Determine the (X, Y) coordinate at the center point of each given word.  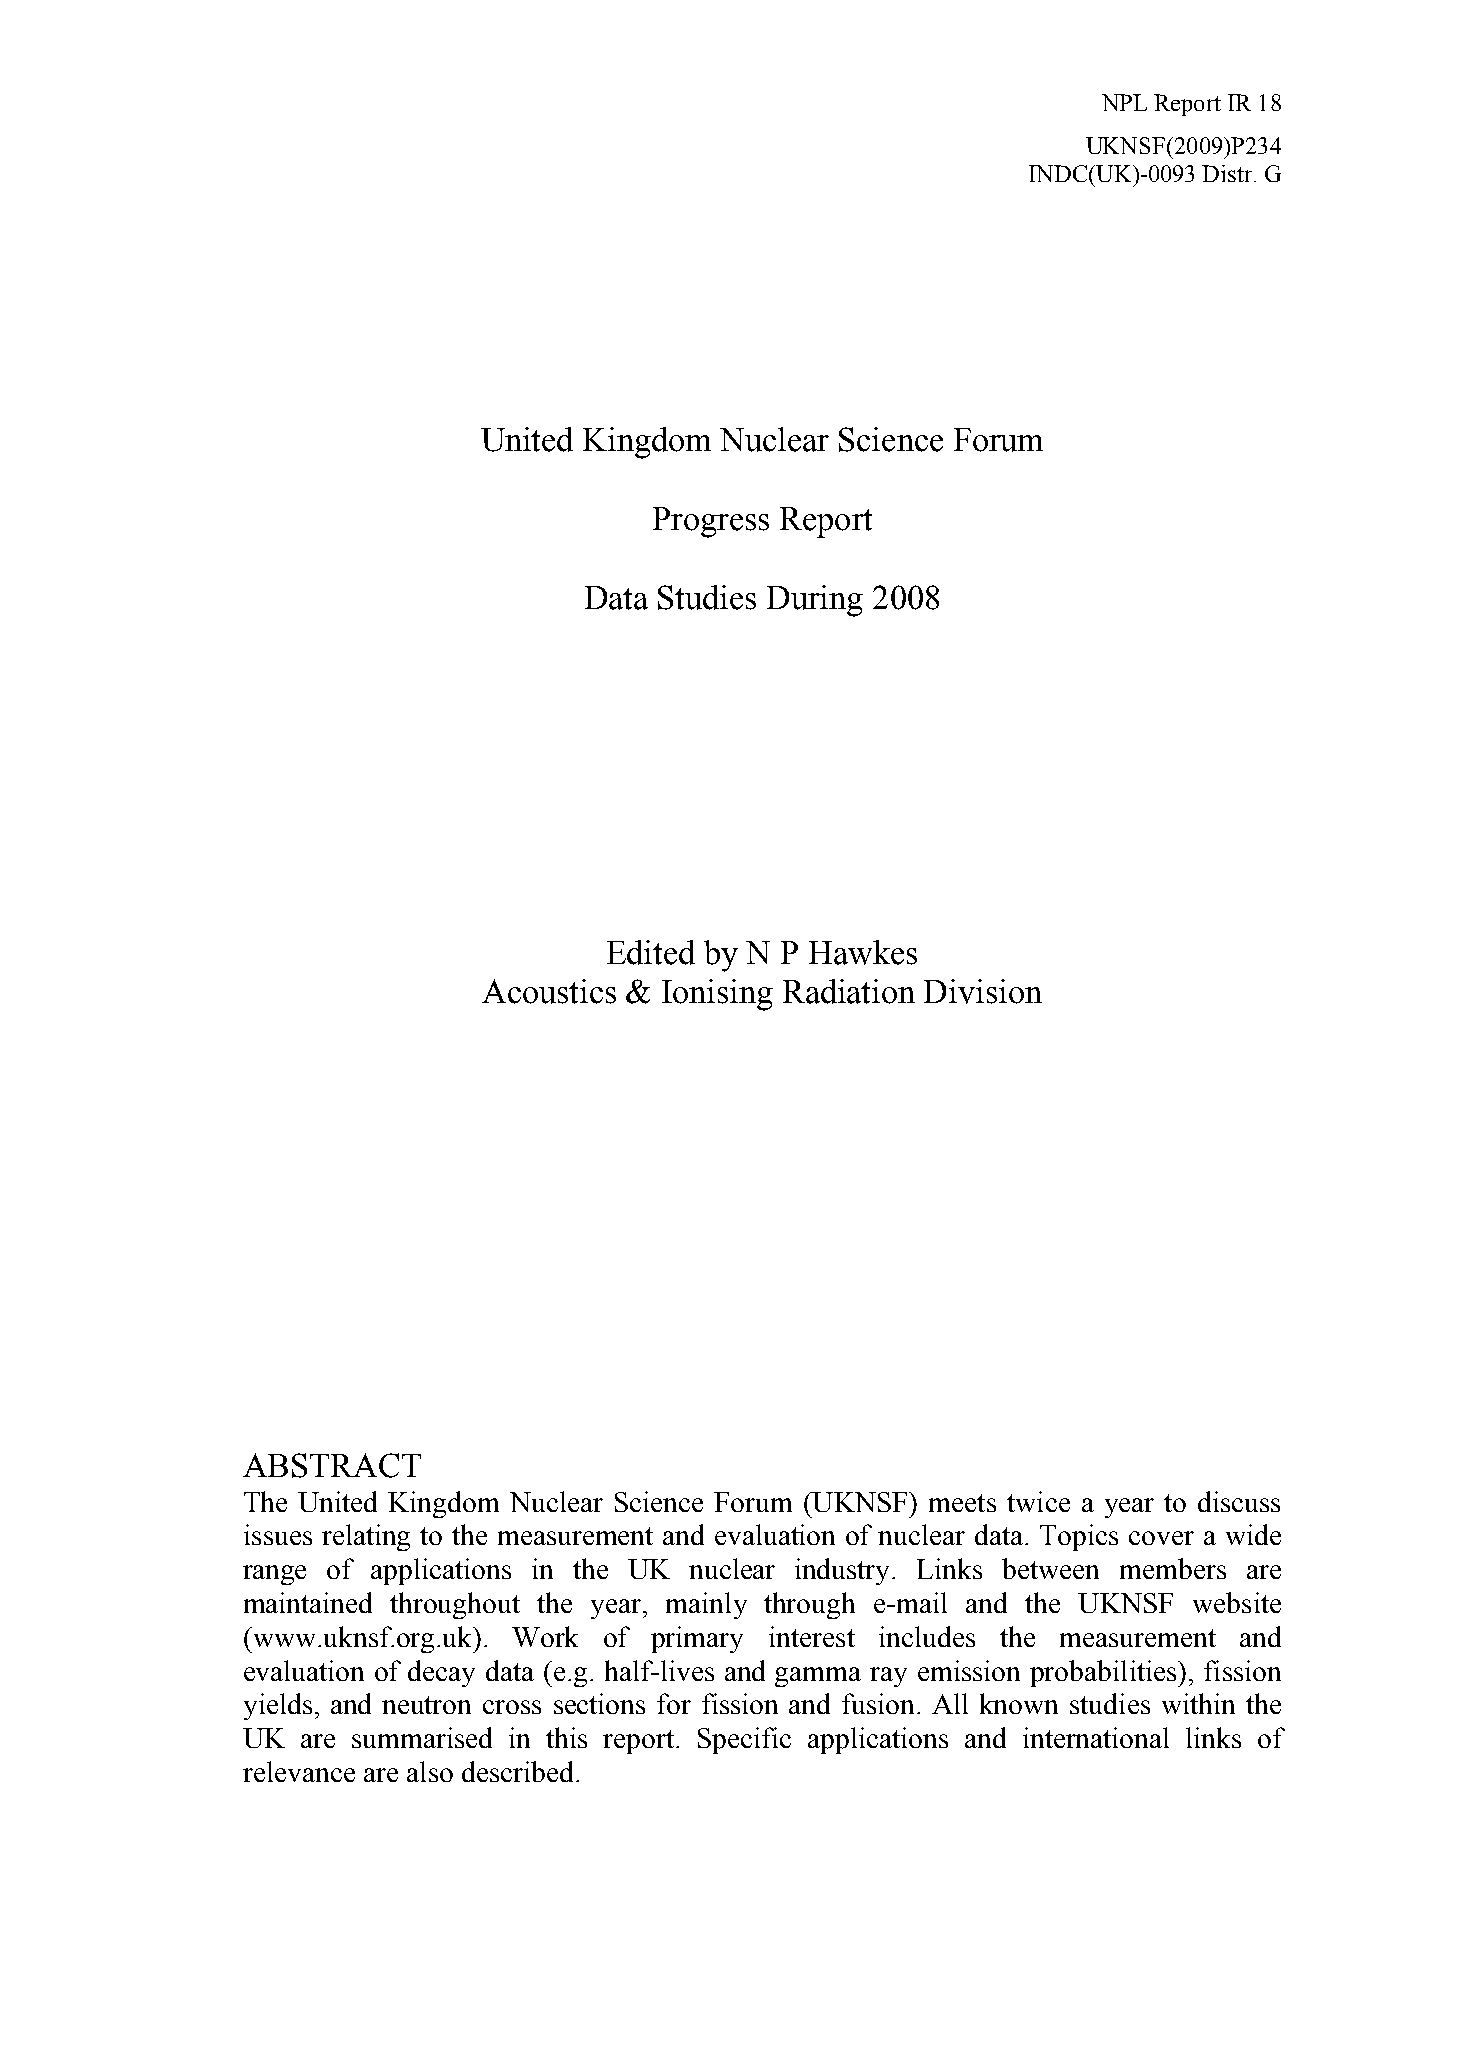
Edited (651, 952)
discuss (1239, 1501)
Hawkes (863, 952)
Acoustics (549, 991)
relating (366, 1537)
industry (844, 1571)
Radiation (849, 991)
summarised (422, 1737)
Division (983, 991)
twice (1038, 1501)
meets (962, 1503)
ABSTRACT (332, 1465)
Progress (711, 522)
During (815, 601)
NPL (1124, 102)
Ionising (717, 995)
